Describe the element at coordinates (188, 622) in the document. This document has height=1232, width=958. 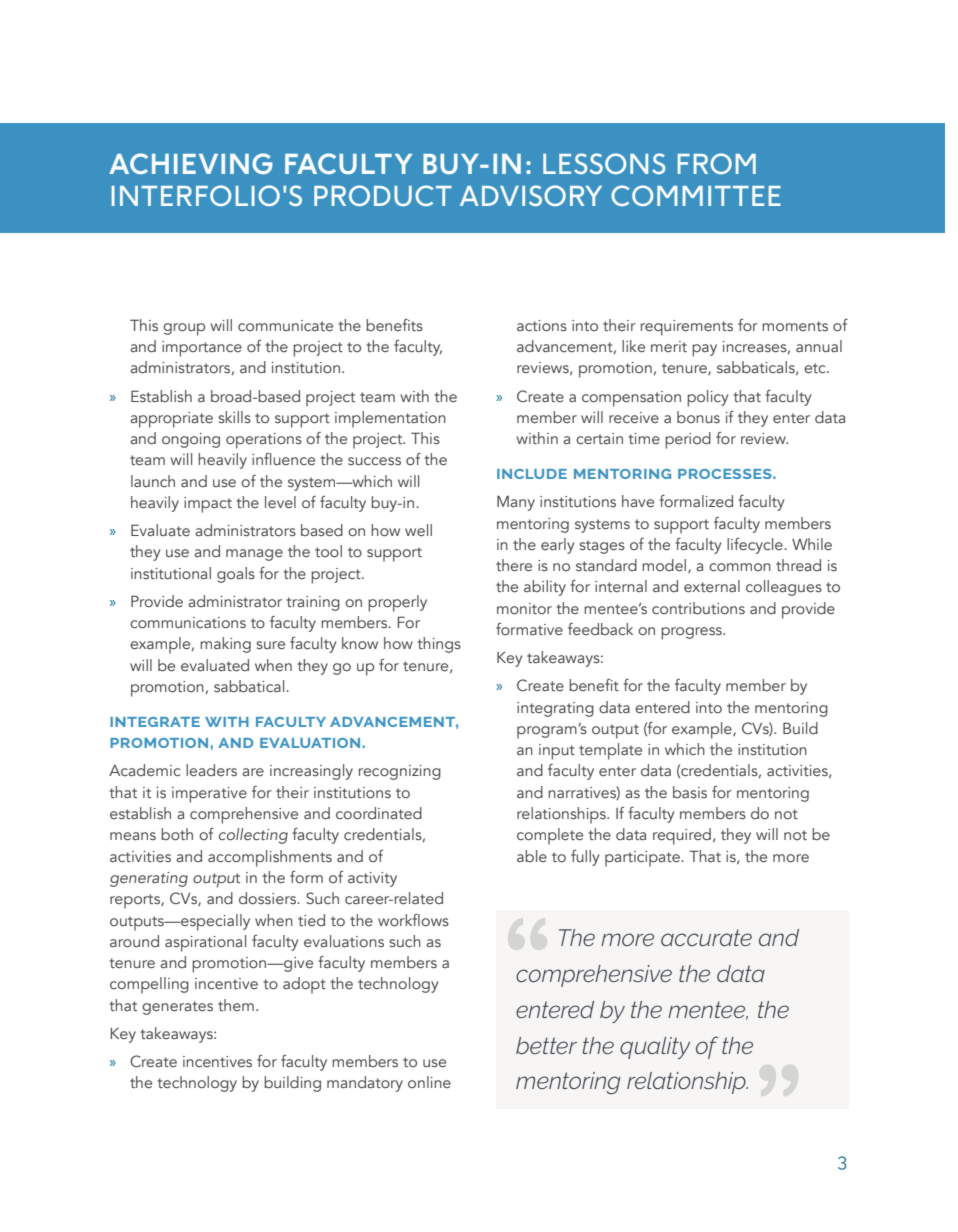
I see `communications` at that location.
